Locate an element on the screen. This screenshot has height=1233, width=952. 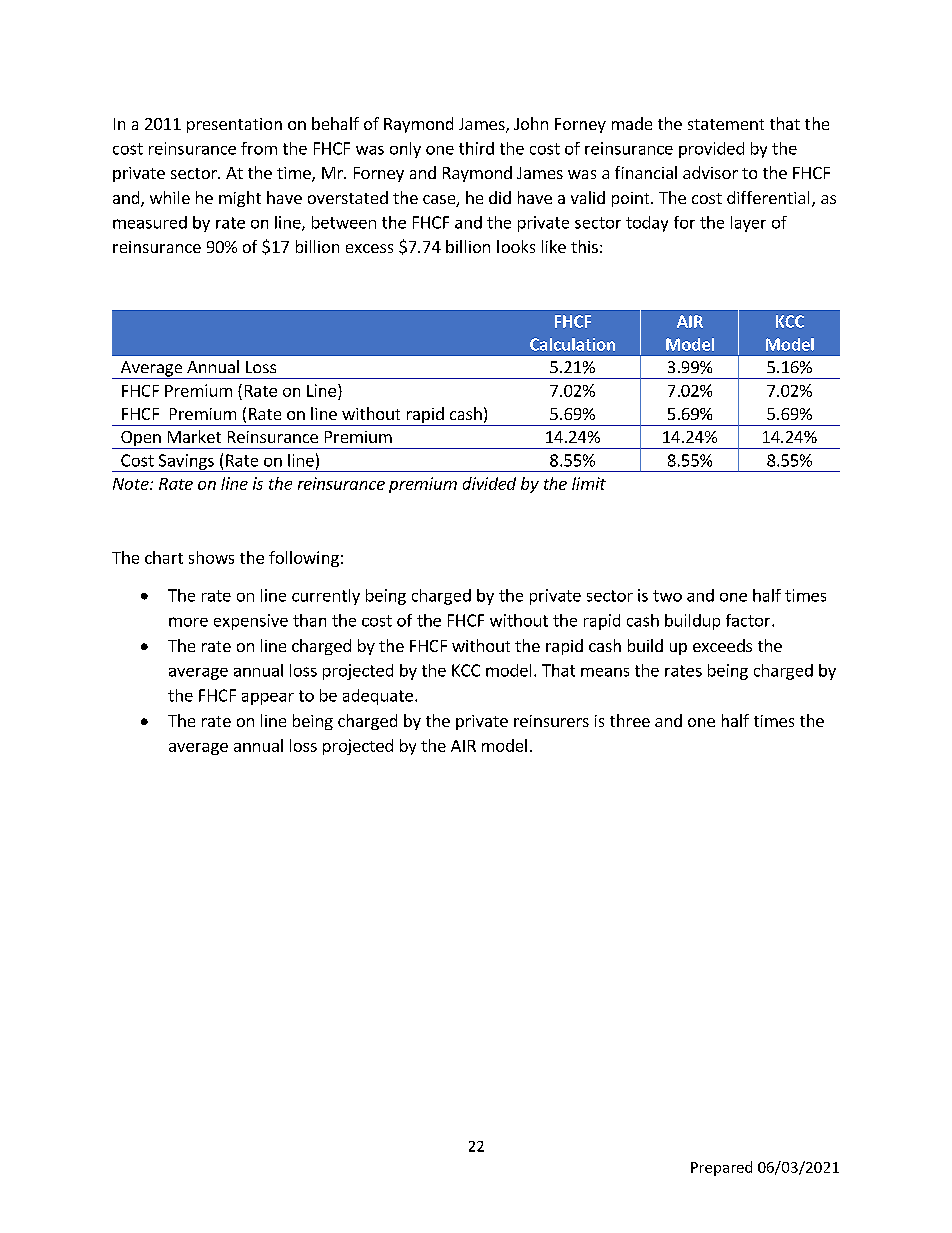
third is located at coordinates (476, 148).
